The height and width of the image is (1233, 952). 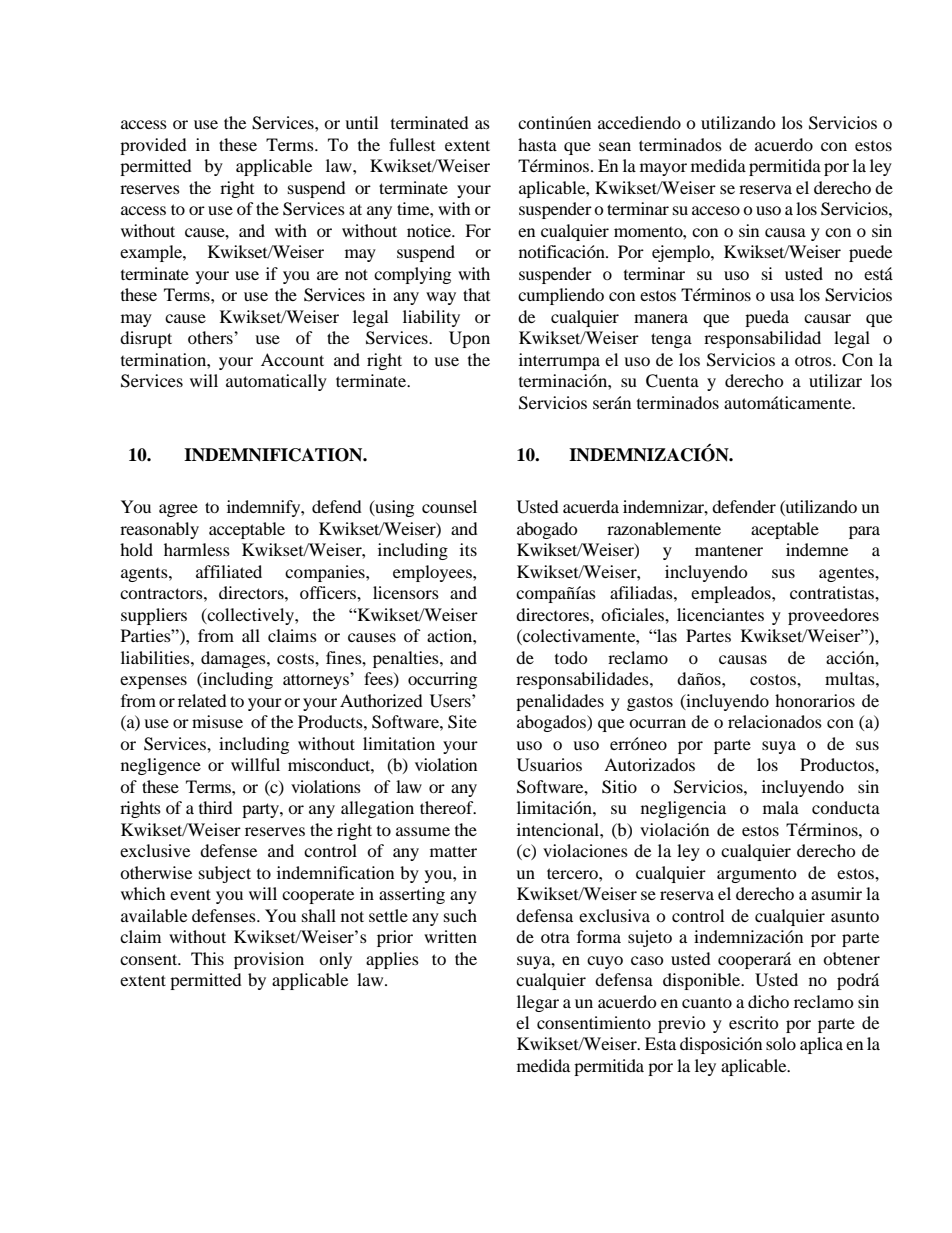 What do you see at coordinates (729, 551) in the image?
I see `mantener` at bounding box center [729, 551].
